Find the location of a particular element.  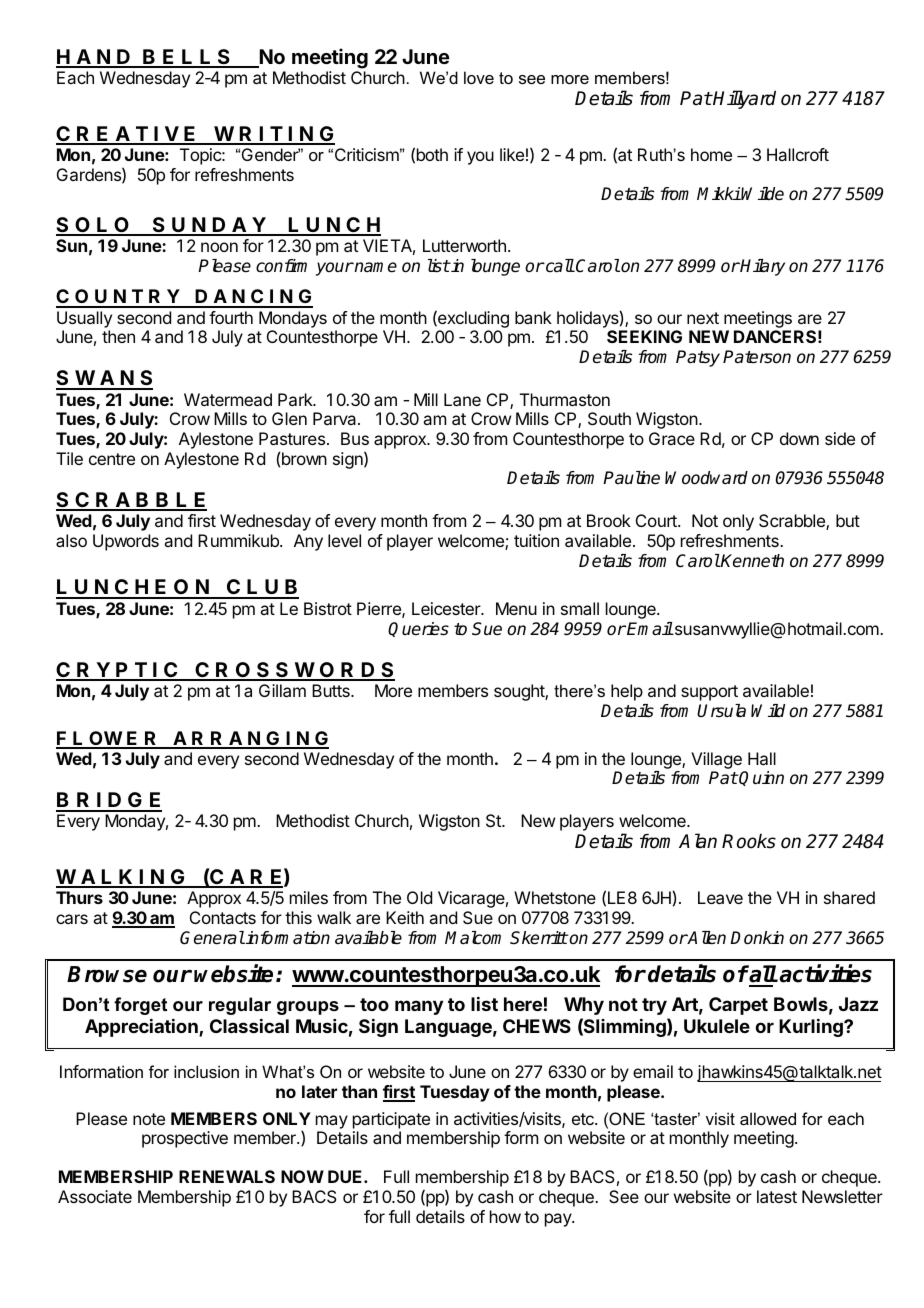

Paterson is located at coordinates (757, 357).
